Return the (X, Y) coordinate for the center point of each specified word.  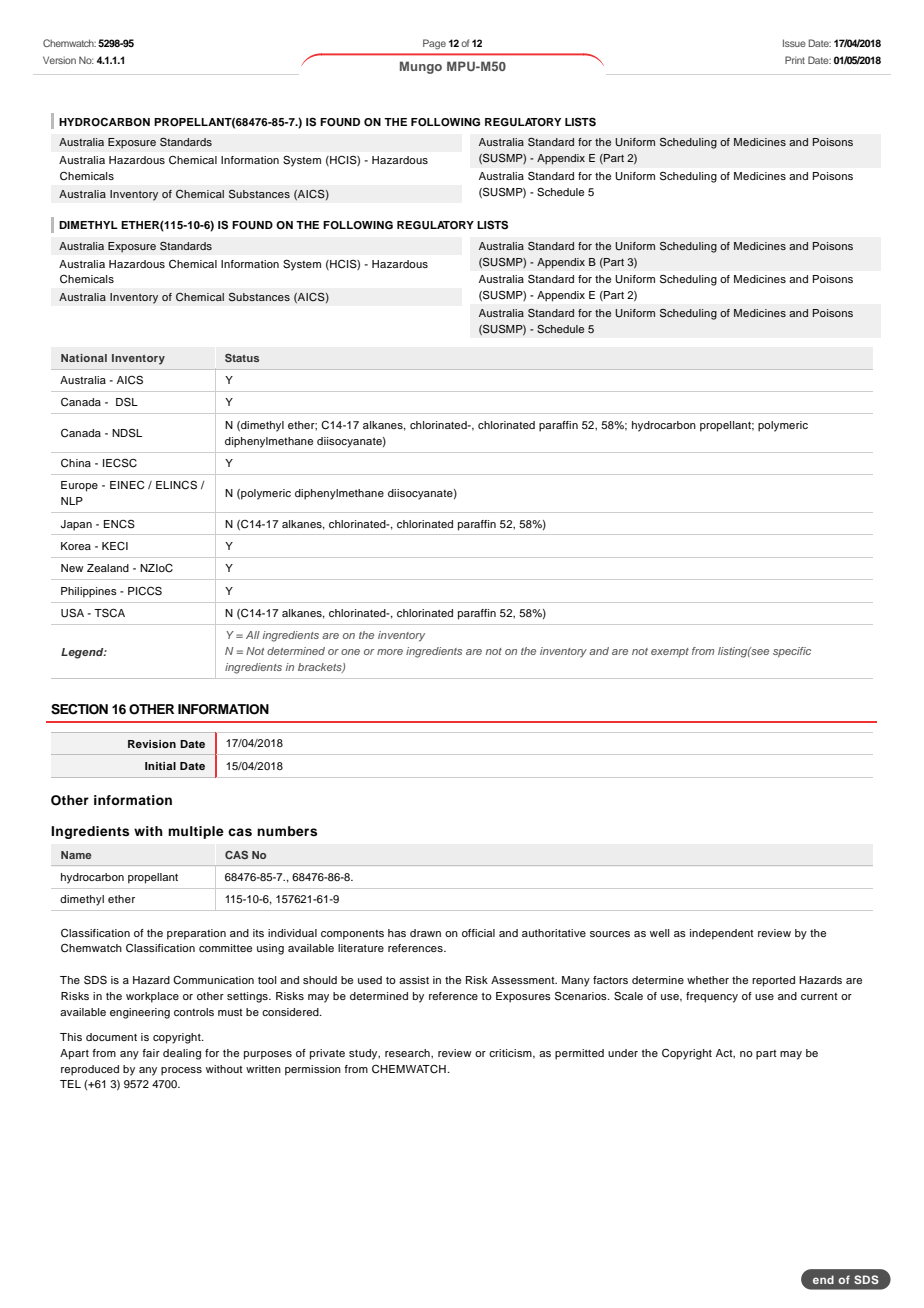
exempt (670, 652)
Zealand (108, 568)
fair (151, 1053)
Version (59, 60)
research (408, 1053)
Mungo (421, 67)
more (390, 652)
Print (795, 60)
